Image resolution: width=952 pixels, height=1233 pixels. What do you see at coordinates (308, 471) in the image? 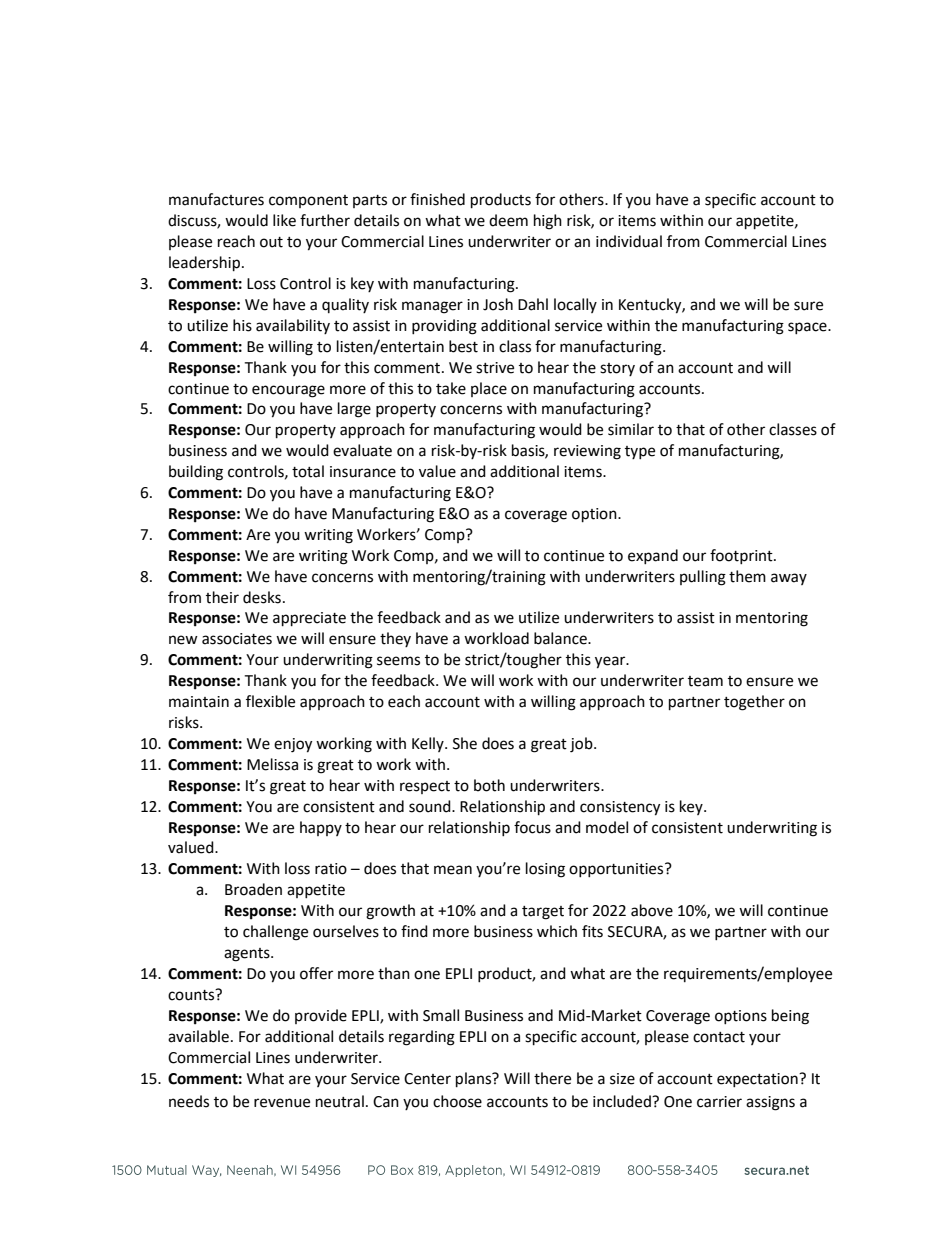
I see `total` at bounding box center [308, 471].
